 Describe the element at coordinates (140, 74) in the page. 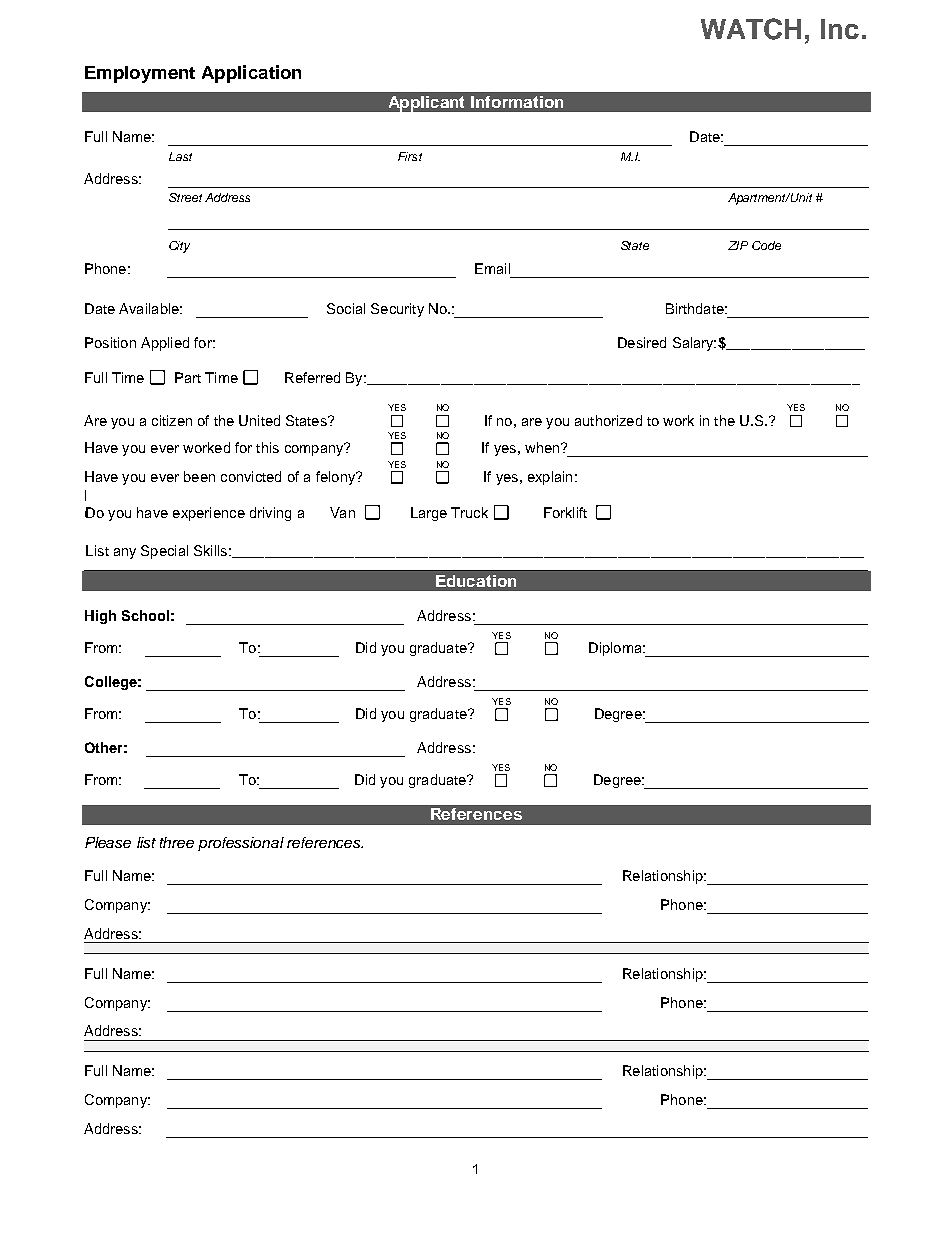

I see `Employment` at that location.
